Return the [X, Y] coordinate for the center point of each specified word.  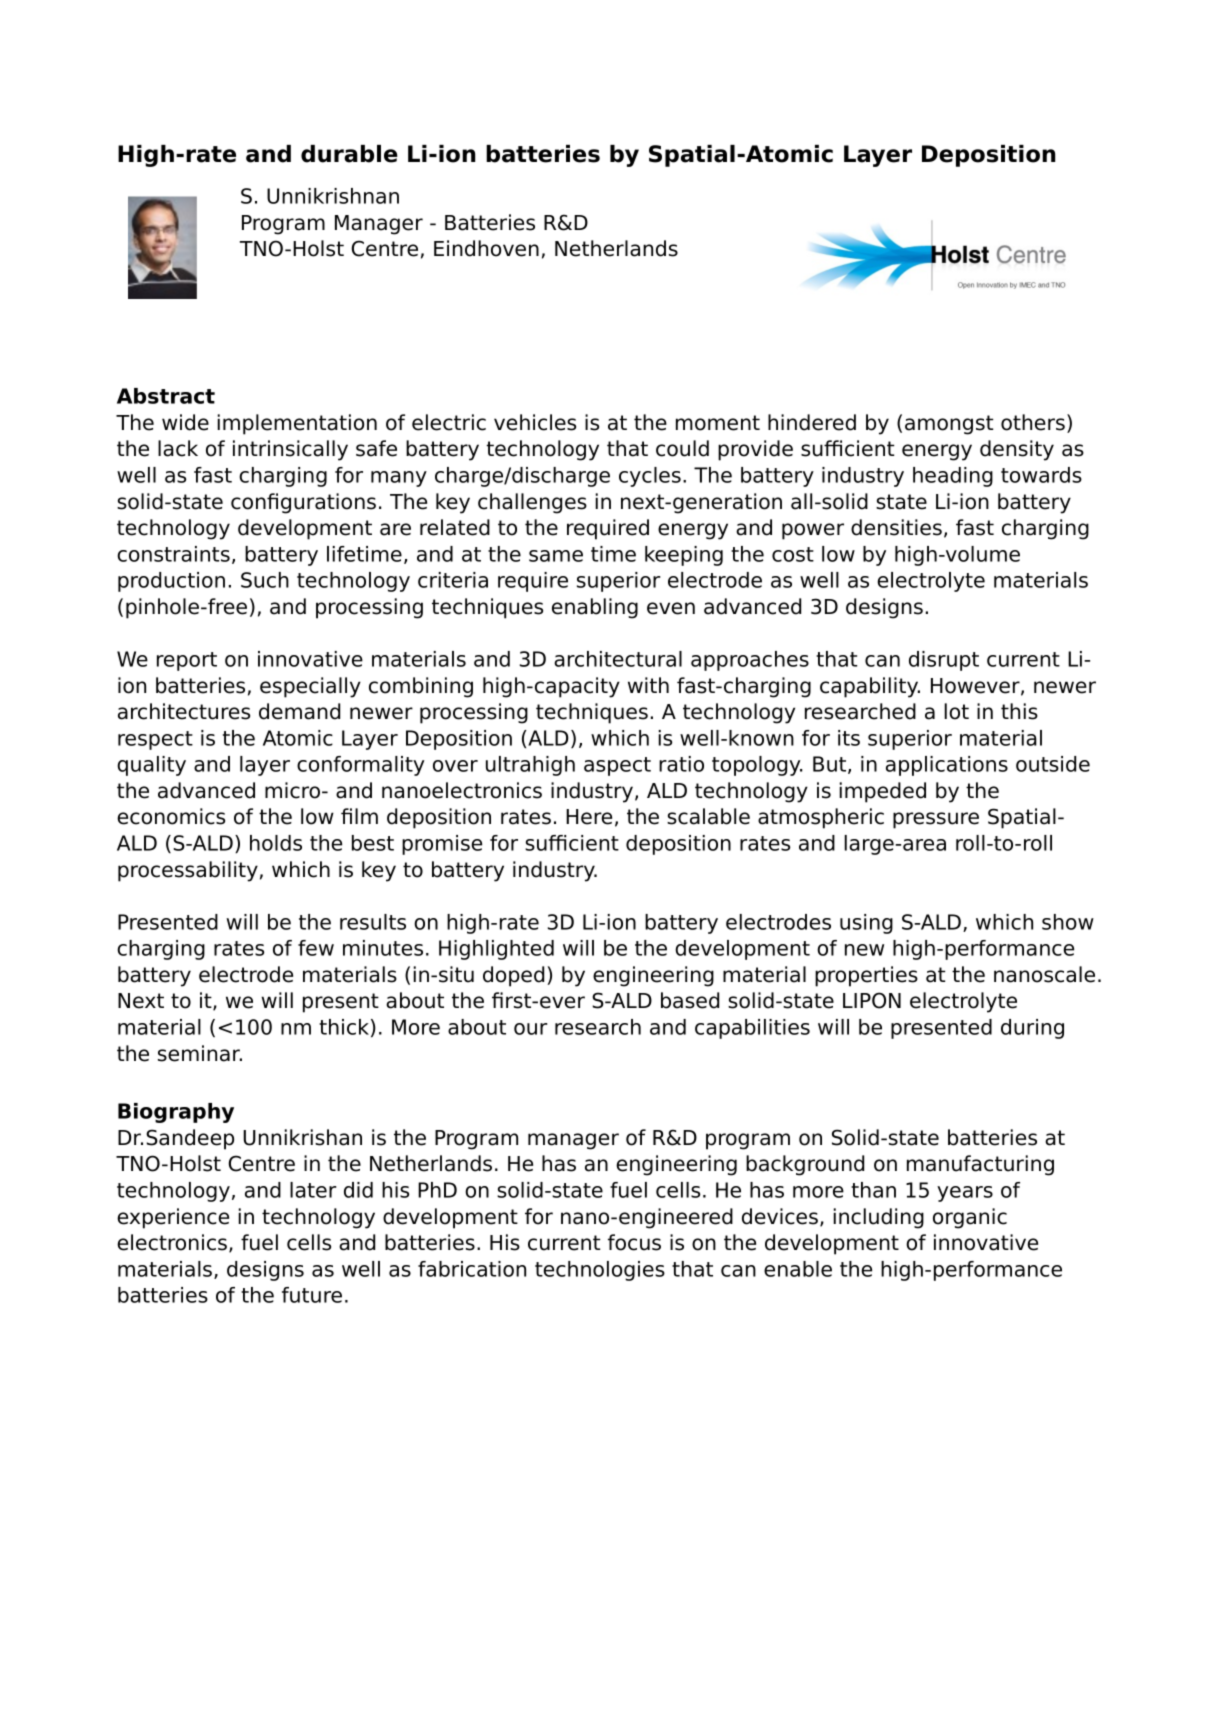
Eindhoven [486, 248]
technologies [600, 1271]
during [1032, 1029]
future [312, 1295]
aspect [617, 766]
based [690, 1000]
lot [956, 711]
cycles [650, 477]
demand [299, 711]
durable [349, 154]
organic [970, 1218]
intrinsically [290, 450]
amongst [949, 425]
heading [953, 477]
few [316, 948]
